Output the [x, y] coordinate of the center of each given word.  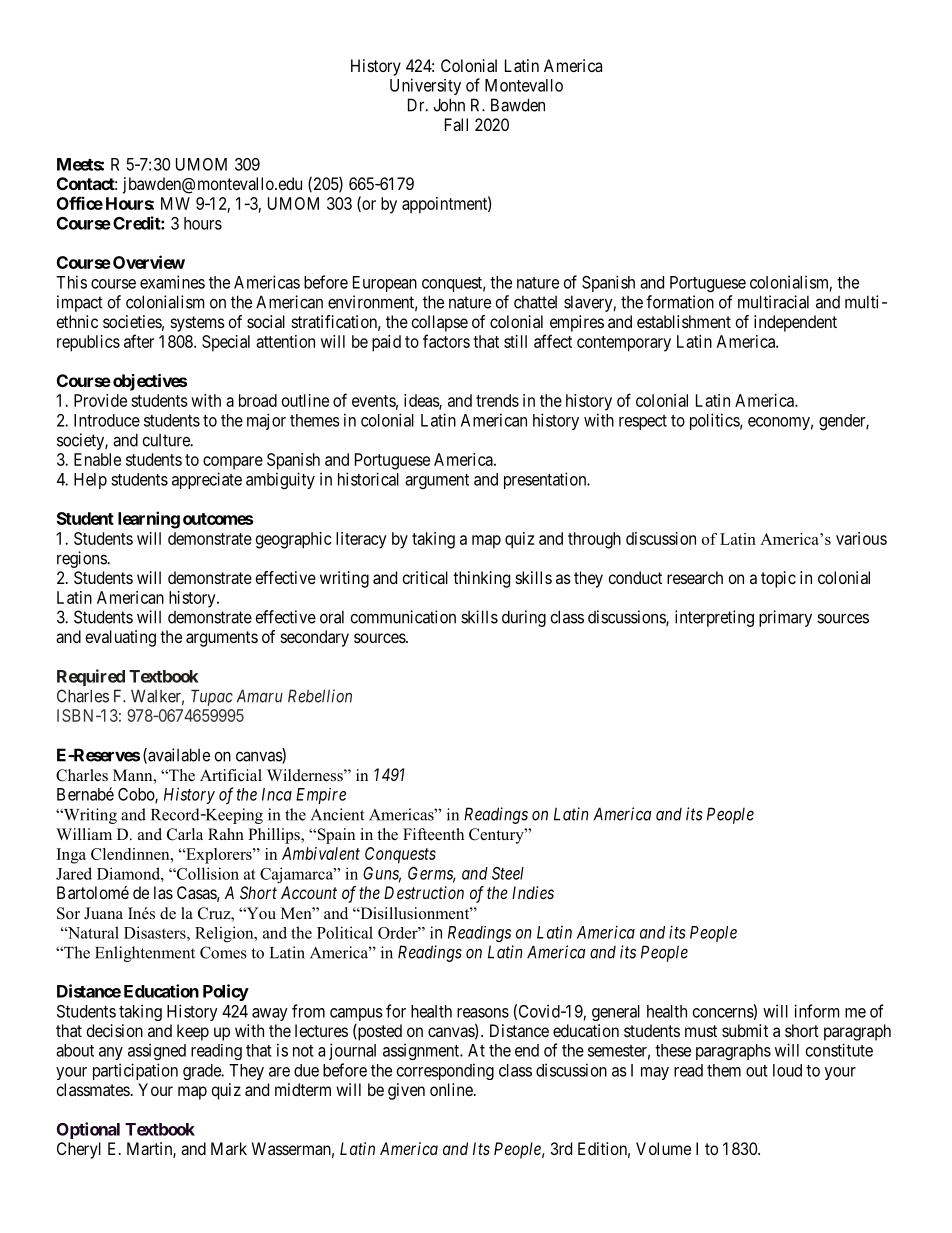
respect [643, 422]
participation [135, 1071]
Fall [456, 124]
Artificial [231, 775]
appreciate [207, 480]
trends [497, 400]
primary [785, 618]
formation [680, 302]
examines [172, 282]
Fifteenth [433, 834]
